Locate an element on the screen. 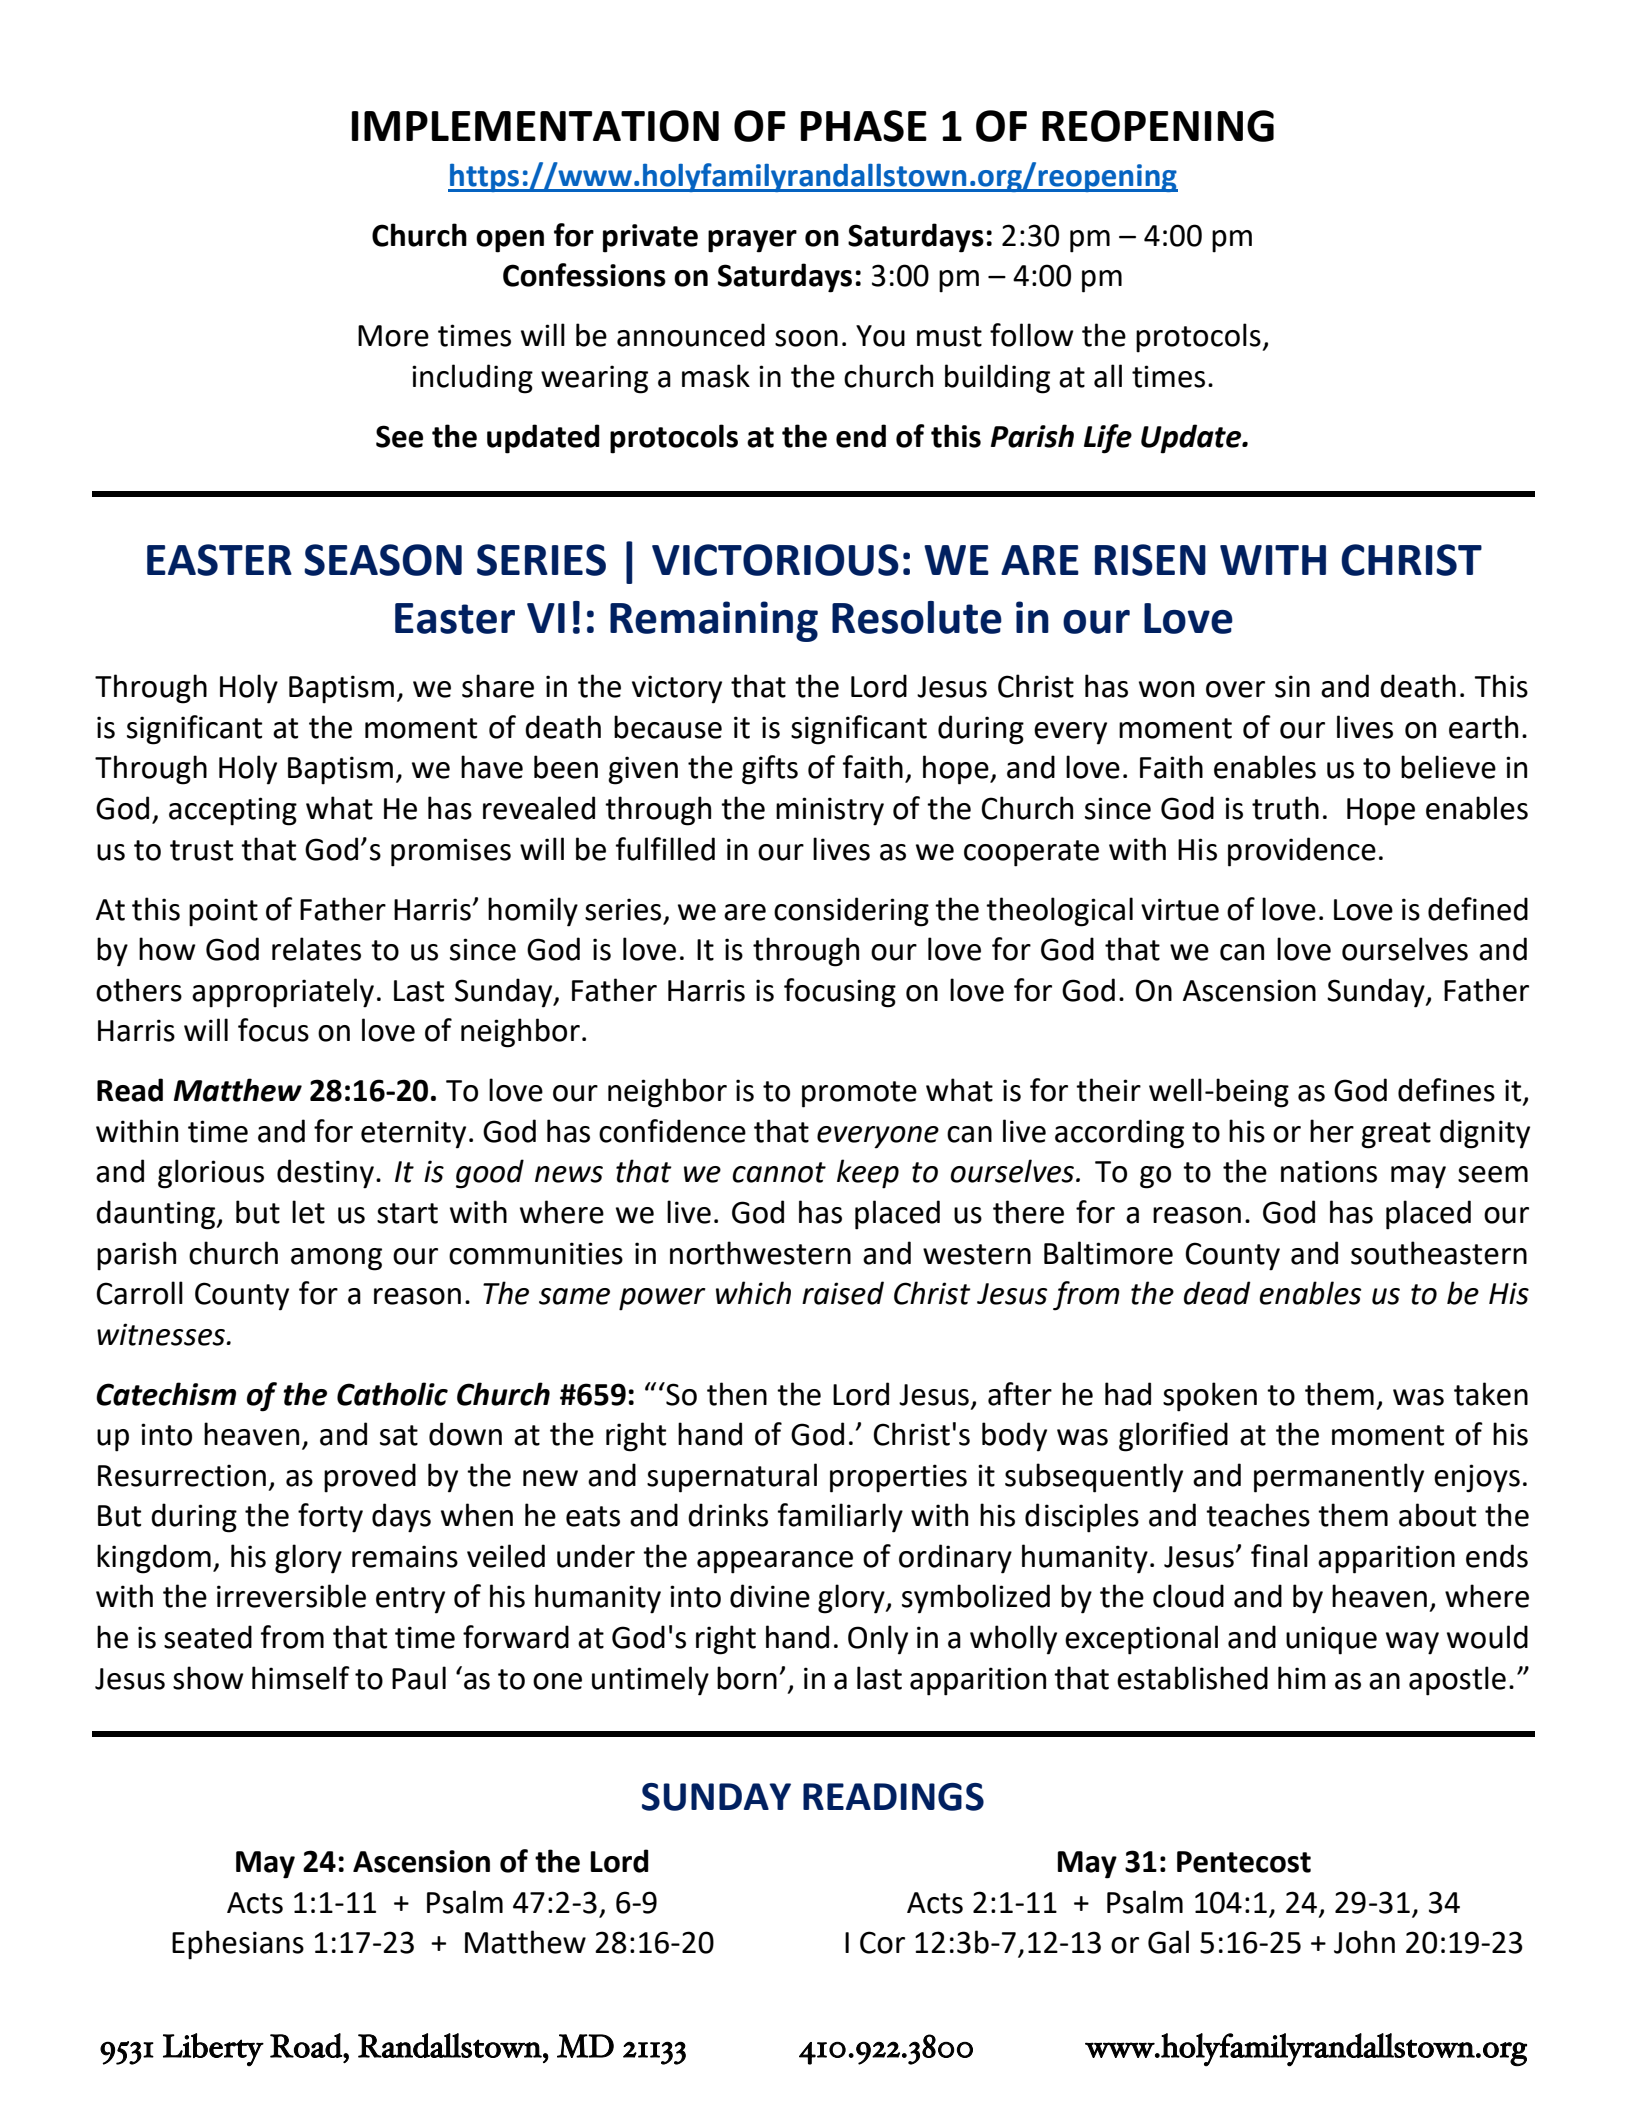 Image resolution: width=1626 pixels, height=2105 pixels. John is located at coordinates (1364, 1942).
